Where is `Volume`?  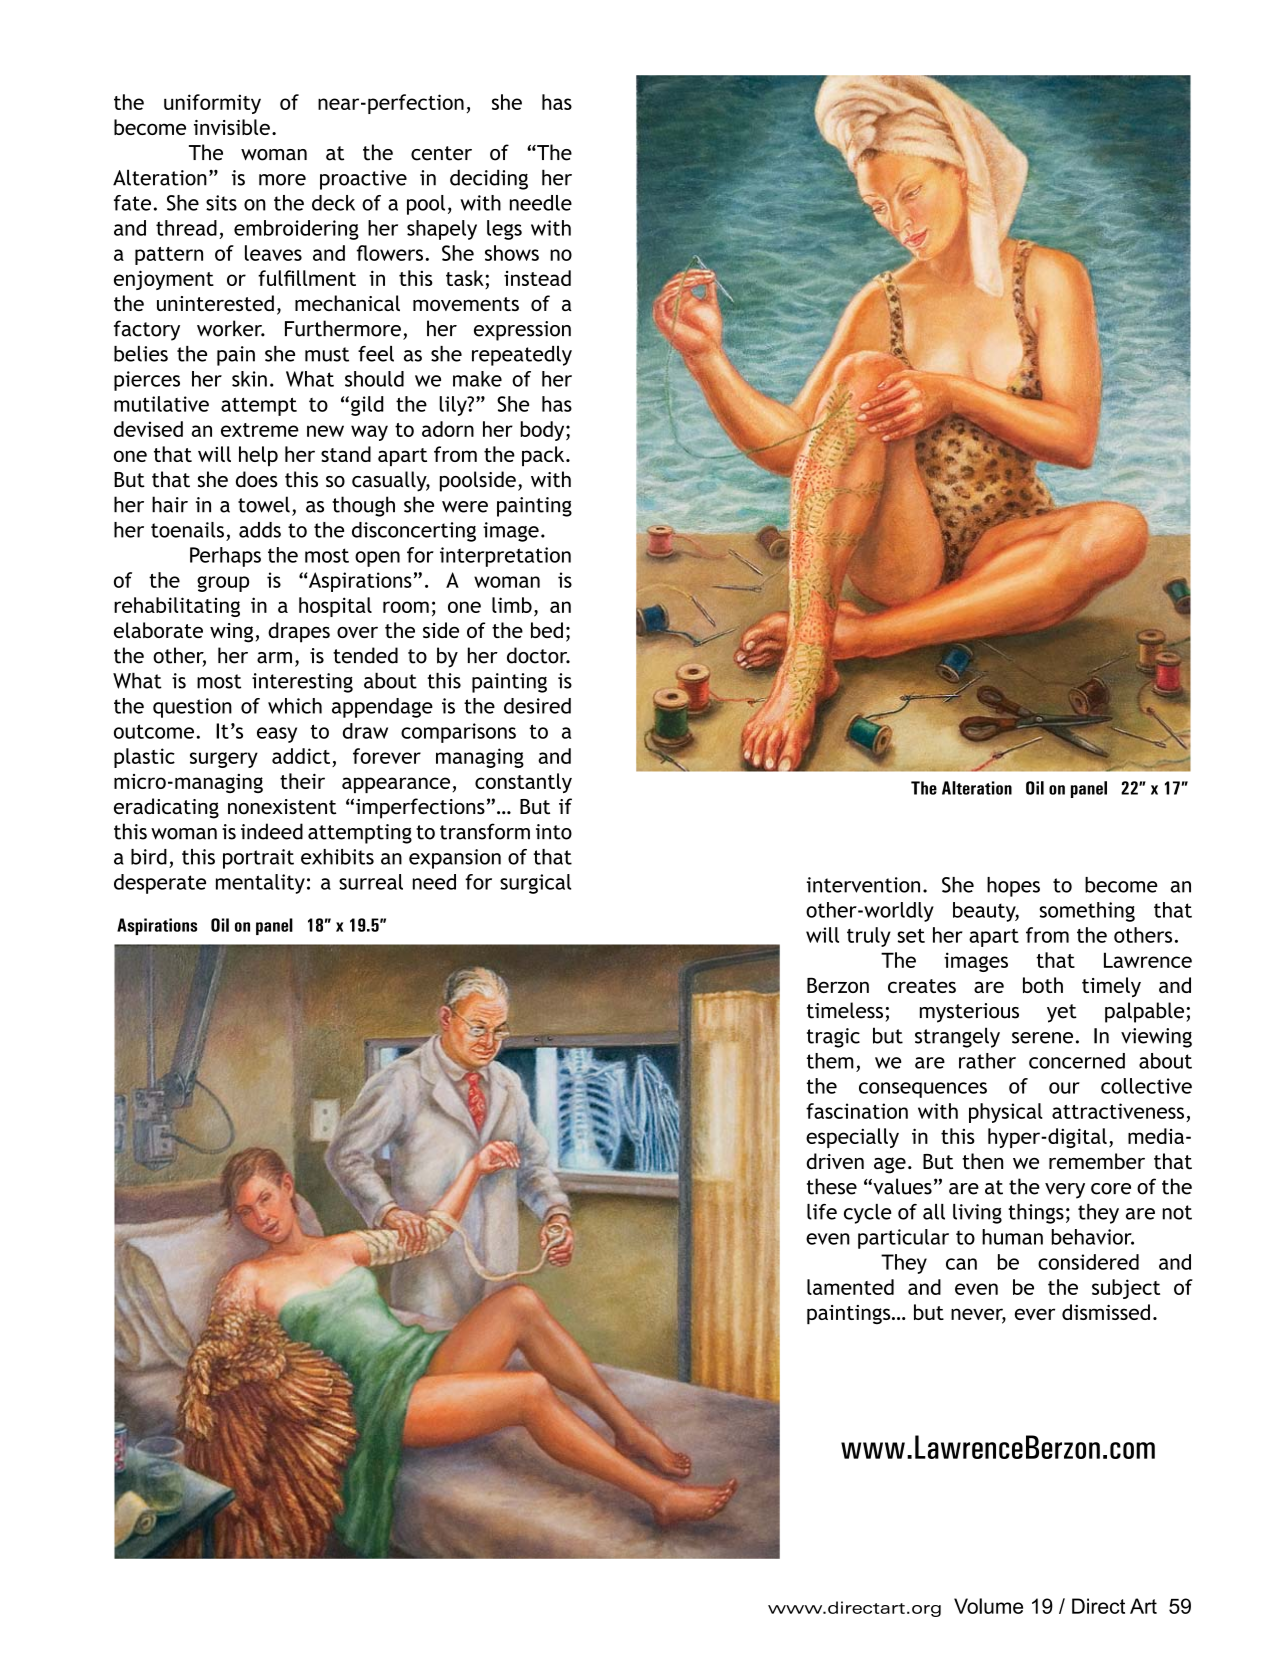
Volume is located at coordinates (988, 1606).
